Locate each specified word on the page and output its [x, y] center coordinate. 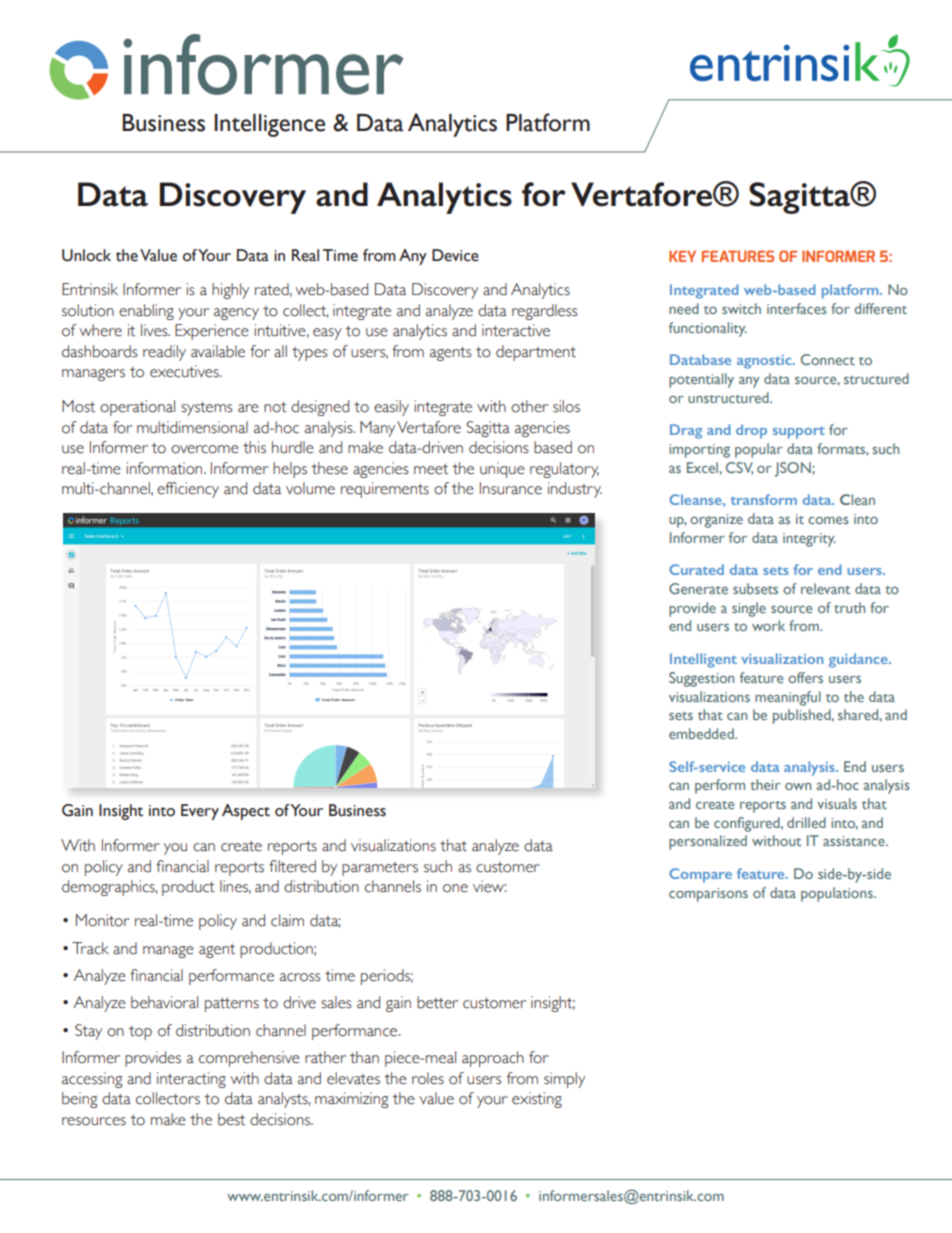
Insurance [511, 488]
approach [493, 1059]
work [768, 625]
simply [564, 1080]
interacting [191, 1080]
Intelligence [269, 125]
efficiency [188, 490]
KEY [682, 256]
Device [455, 255]
